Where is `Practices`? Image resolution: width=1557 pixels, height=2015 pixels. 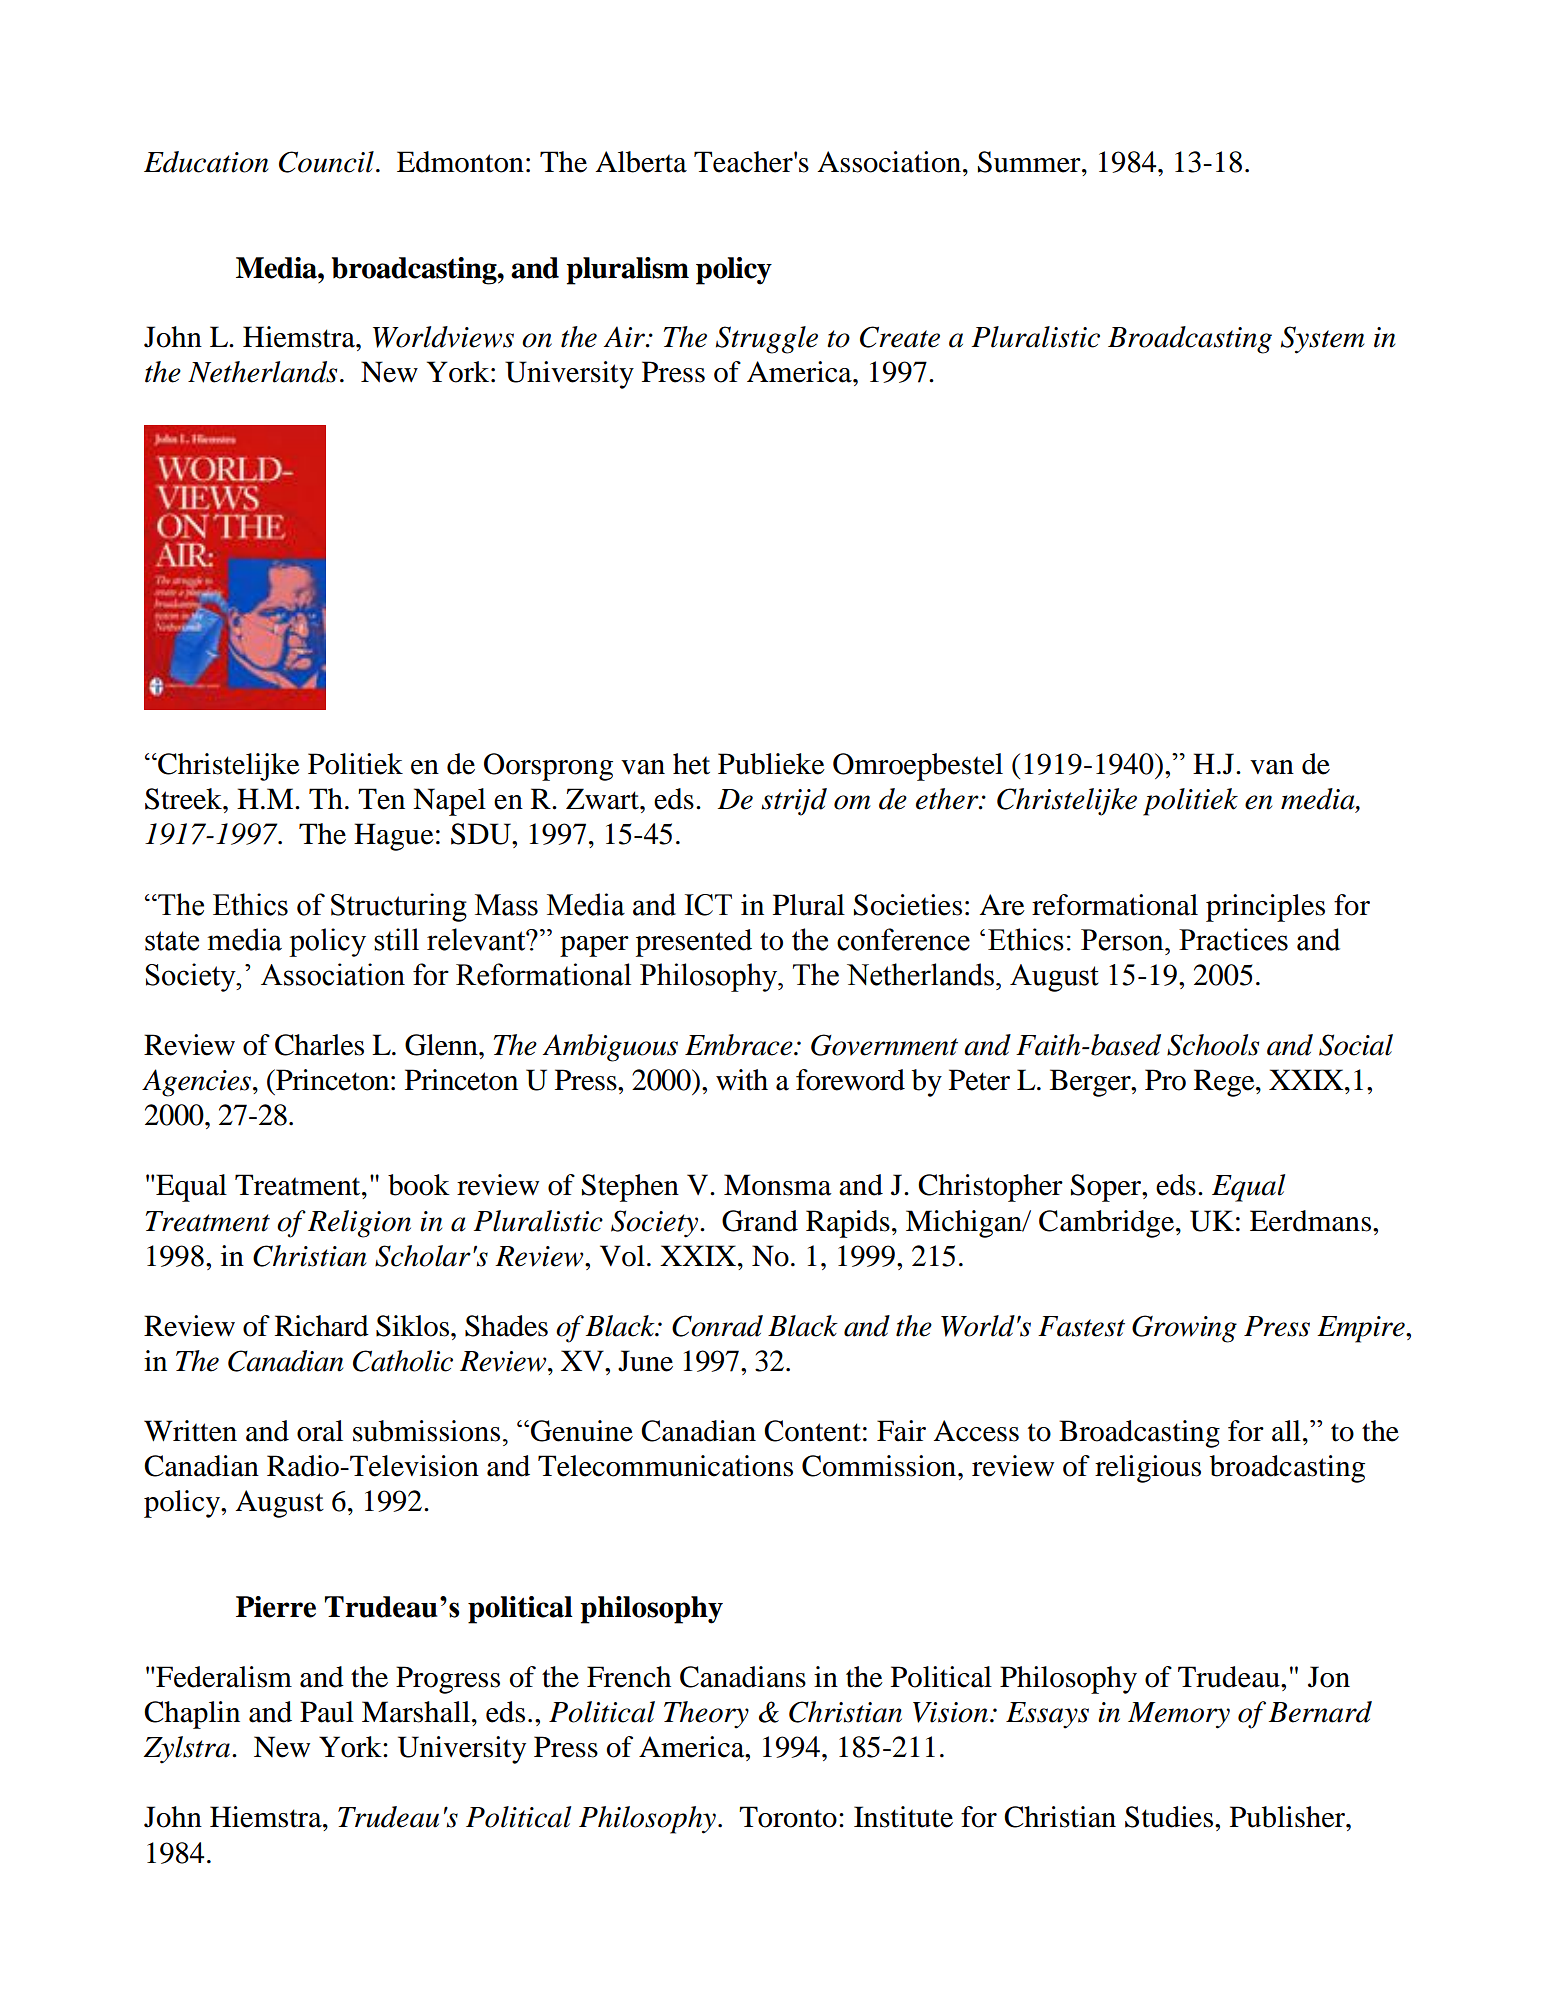
Practices is located at coordinates (1233, 939).
